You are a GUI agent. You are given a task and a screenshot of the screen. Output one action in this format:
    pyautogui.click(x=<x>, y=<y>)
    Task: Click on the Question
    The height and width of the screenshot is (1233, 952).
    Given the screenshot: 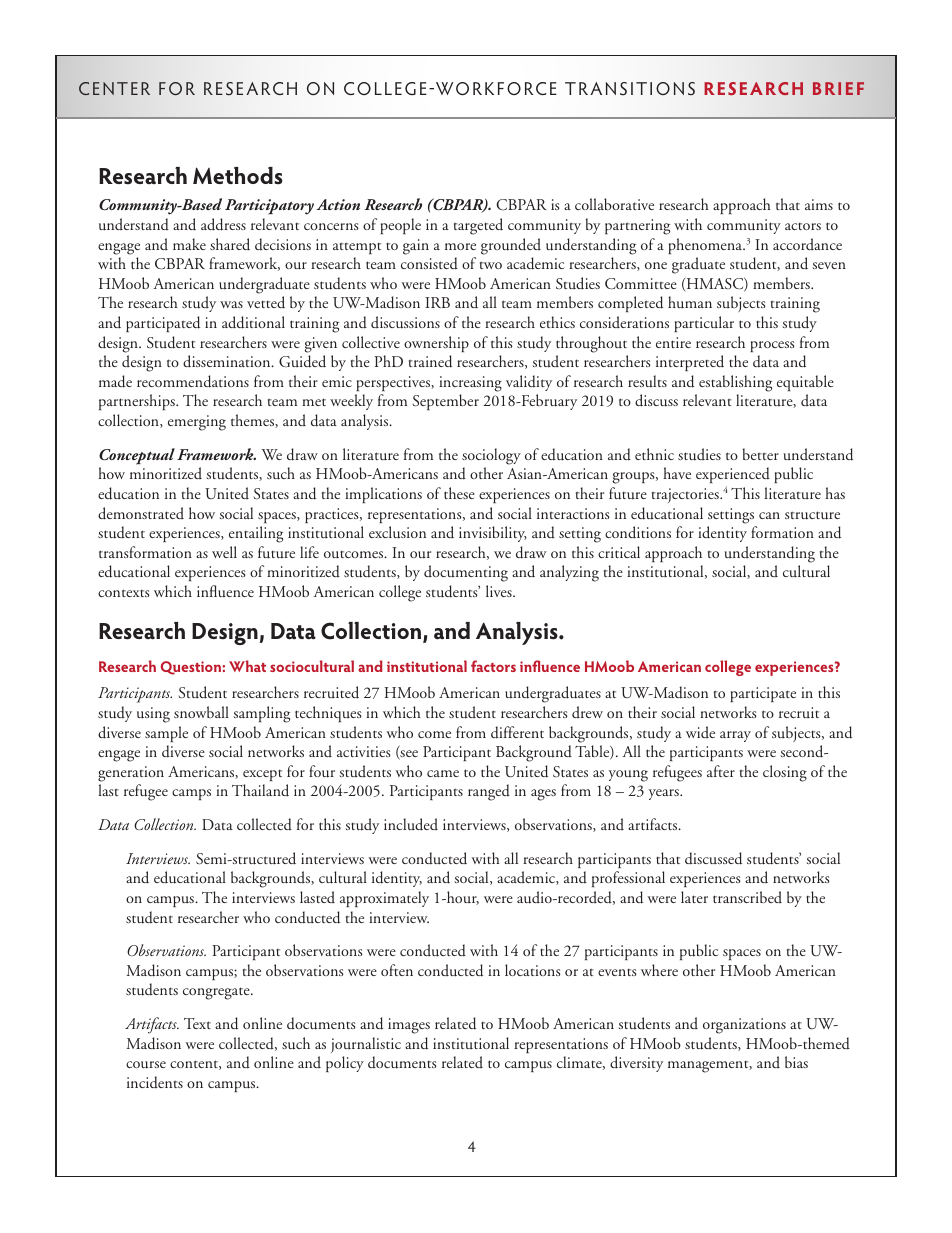 What is the action you would take?
    pyautogui.click(x=191, y=668)
